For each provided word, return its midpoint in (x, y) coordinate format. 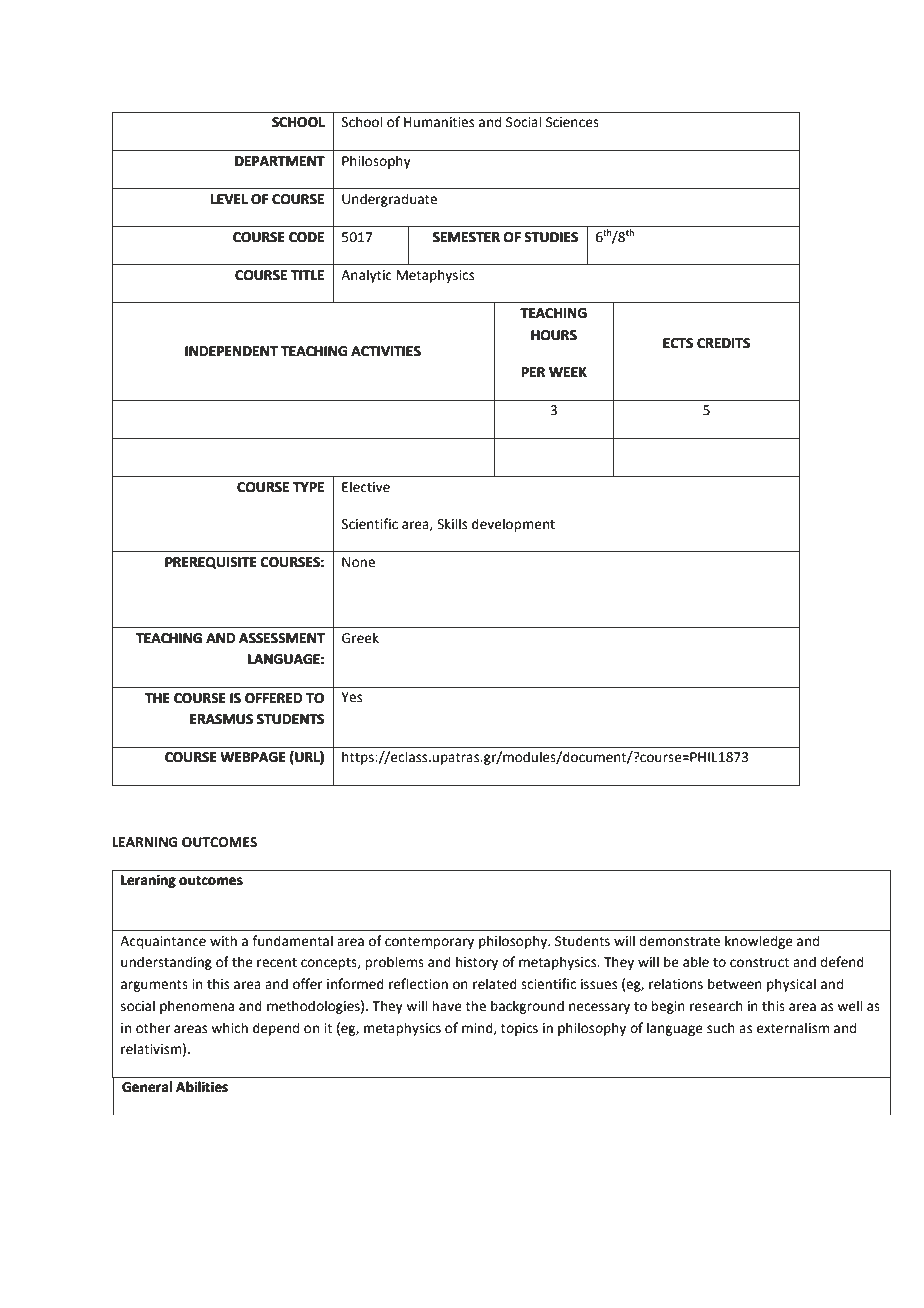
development (513, 525)
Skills (452, 524)
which (229, 1028)
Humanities (439, 122)
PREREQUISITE (211, 563)
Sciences (572, 122)
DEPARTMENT (280, 161)
